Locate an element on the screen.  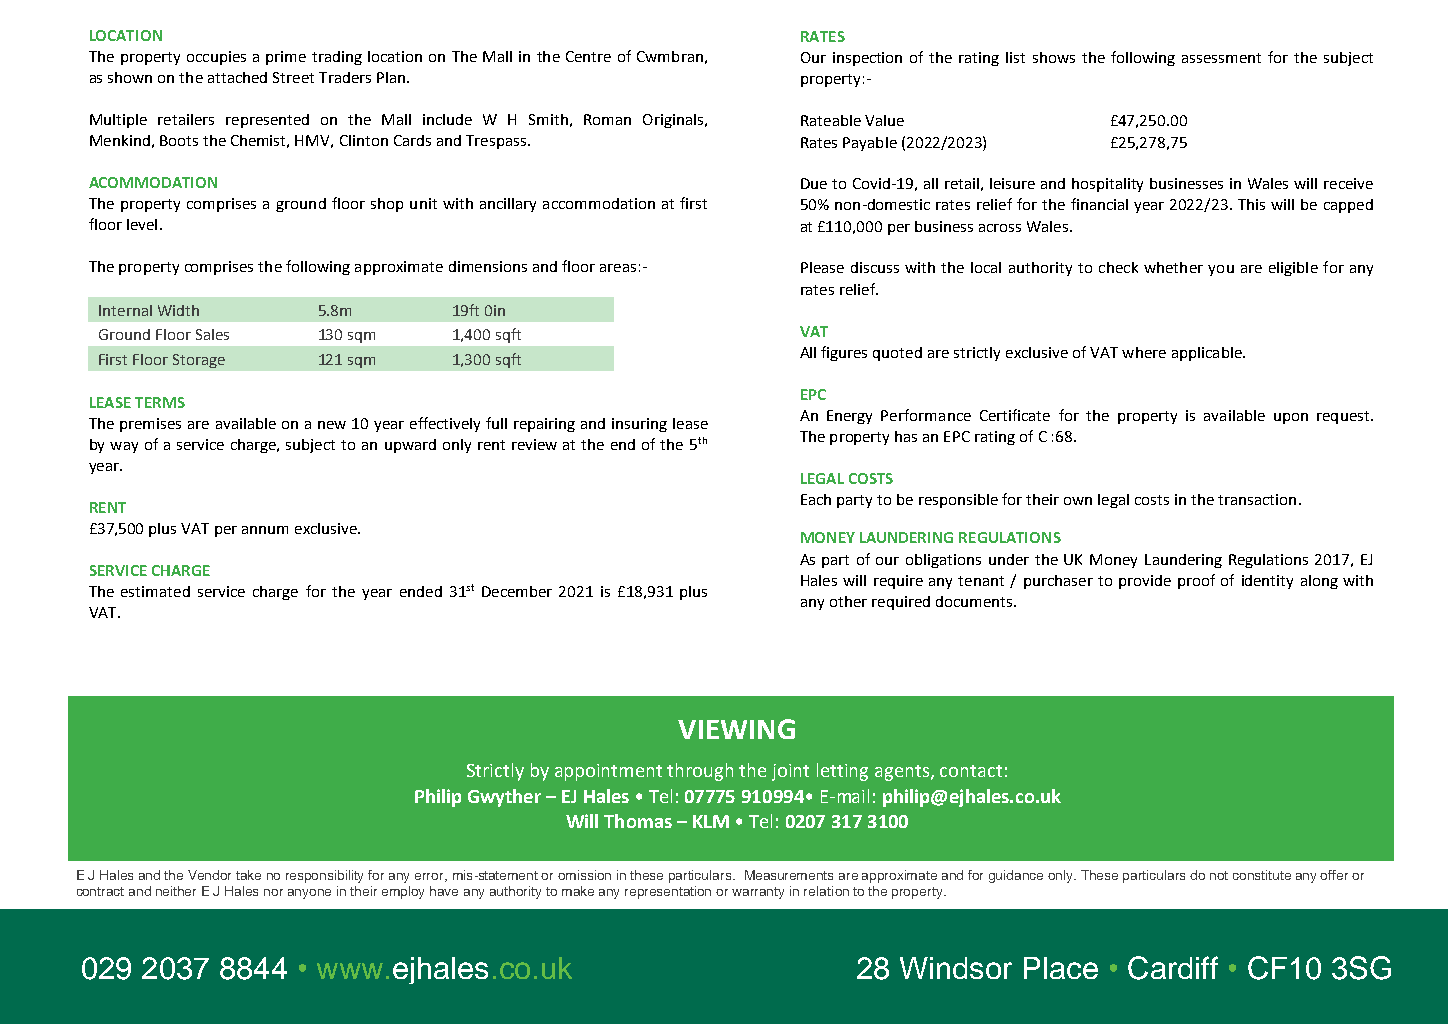
transaction is located at coordinates (1257, 499).
